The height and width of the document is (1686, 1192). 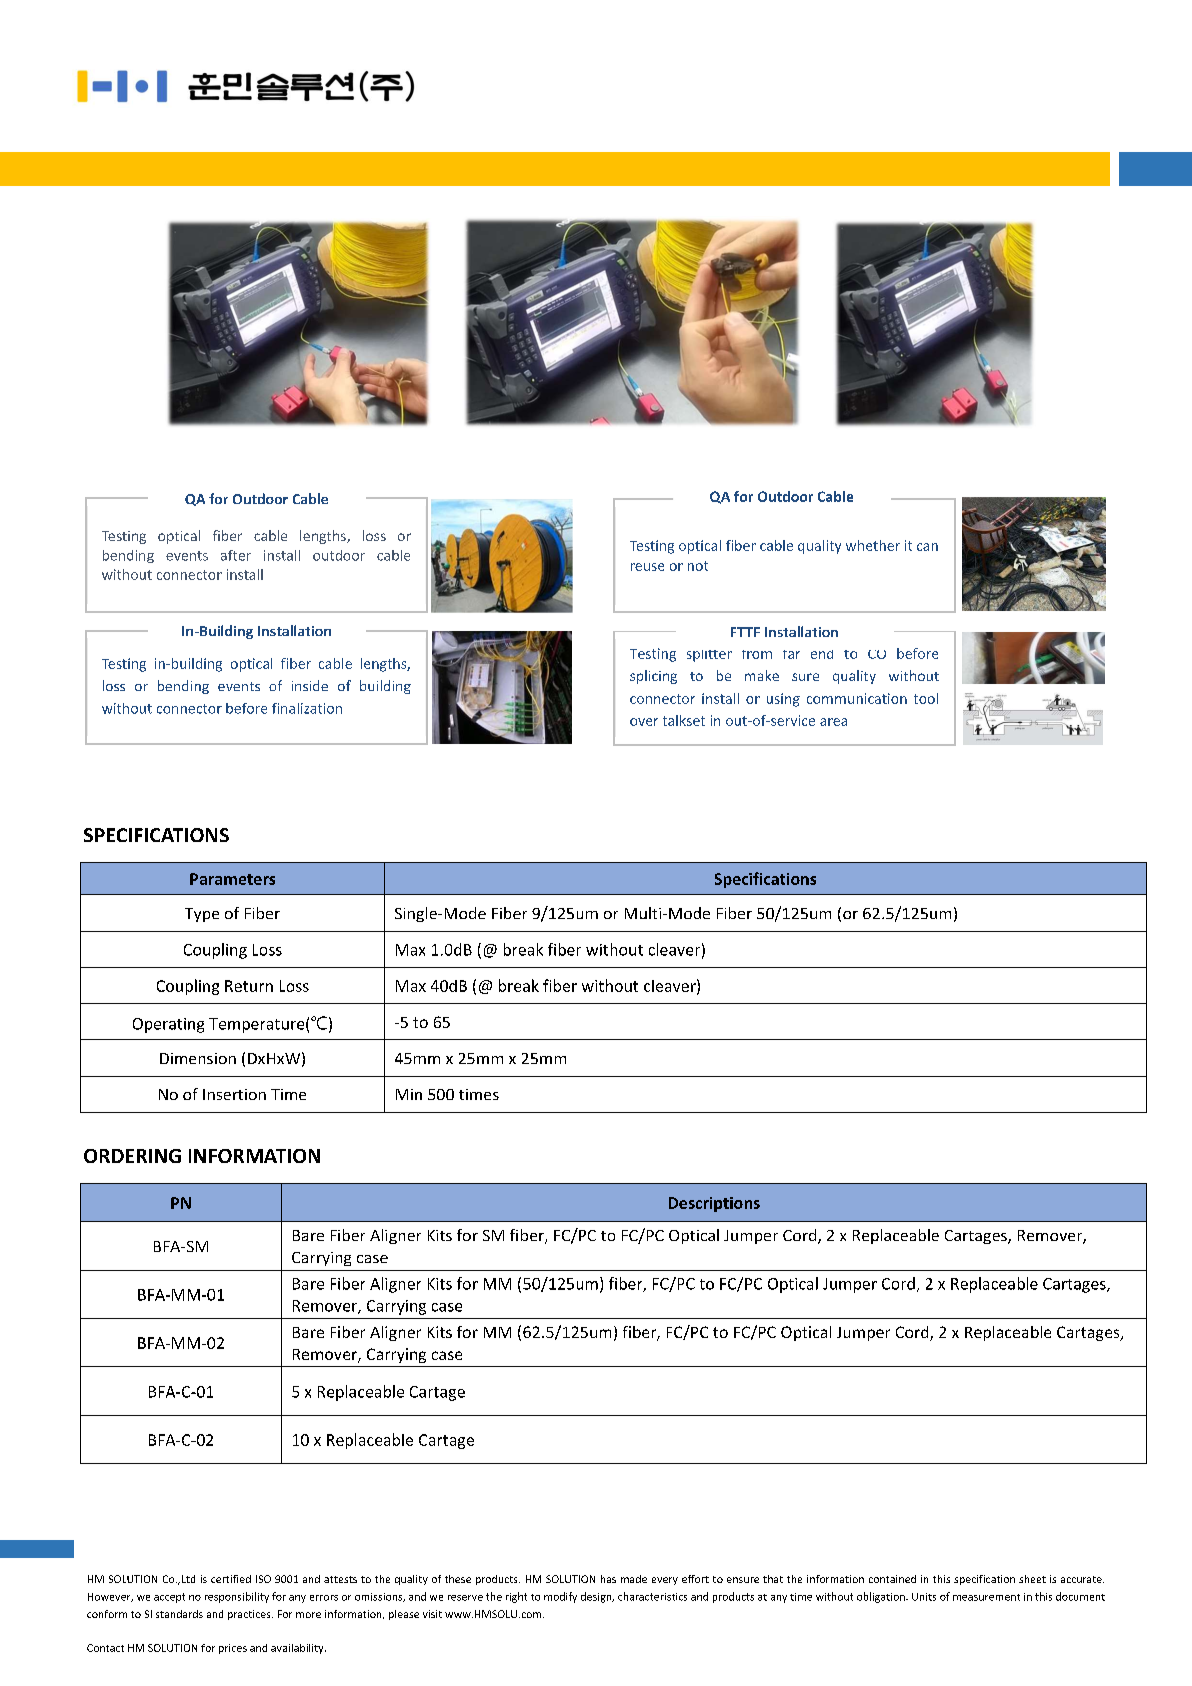 What do you see at coordinates (1032, 1579) in the document?
I see `sheet` at bounding box center [1032, 1579].
